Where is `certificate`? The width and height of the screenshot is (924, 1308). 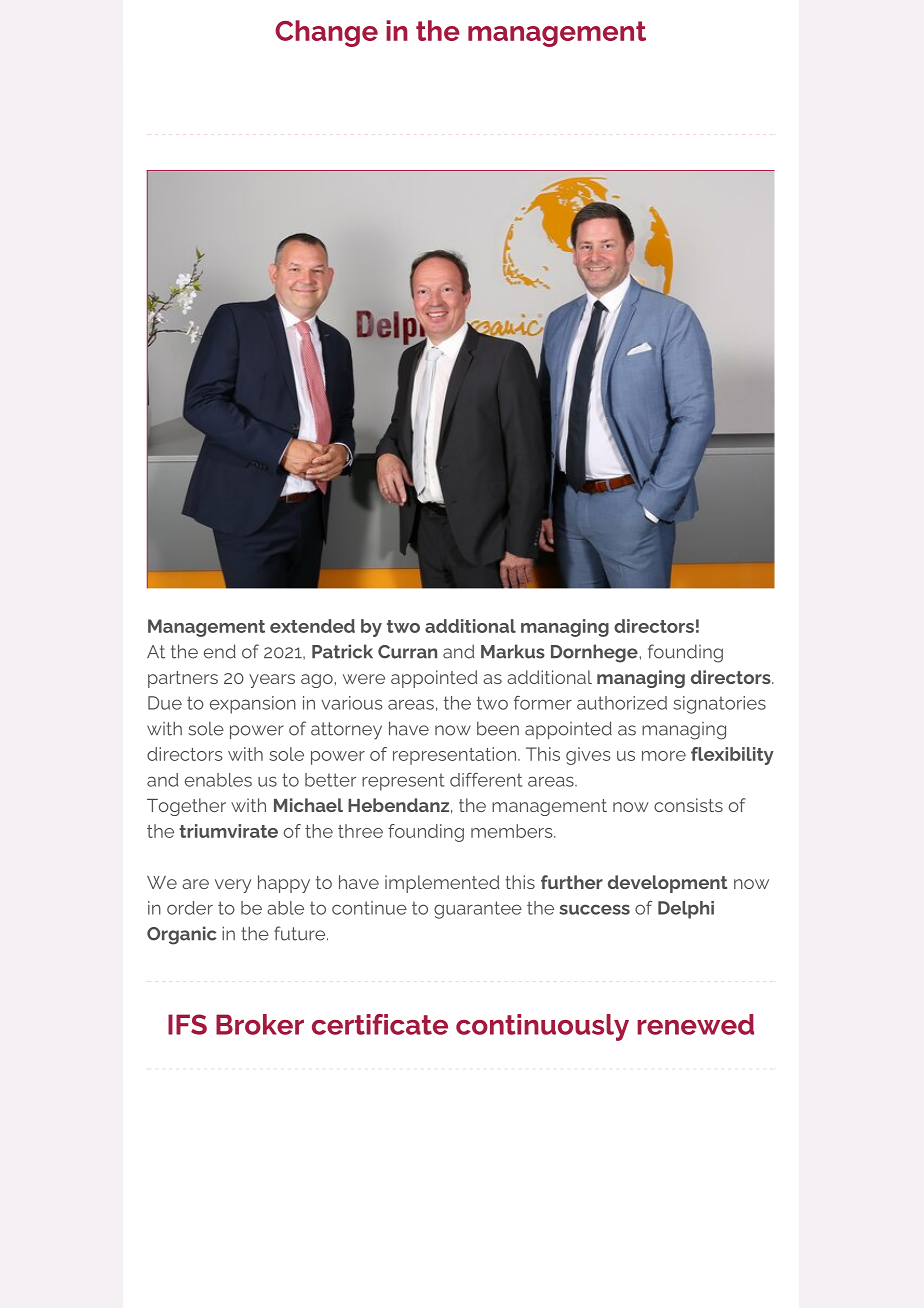 certificate is located at coordinates (380, 1024).
